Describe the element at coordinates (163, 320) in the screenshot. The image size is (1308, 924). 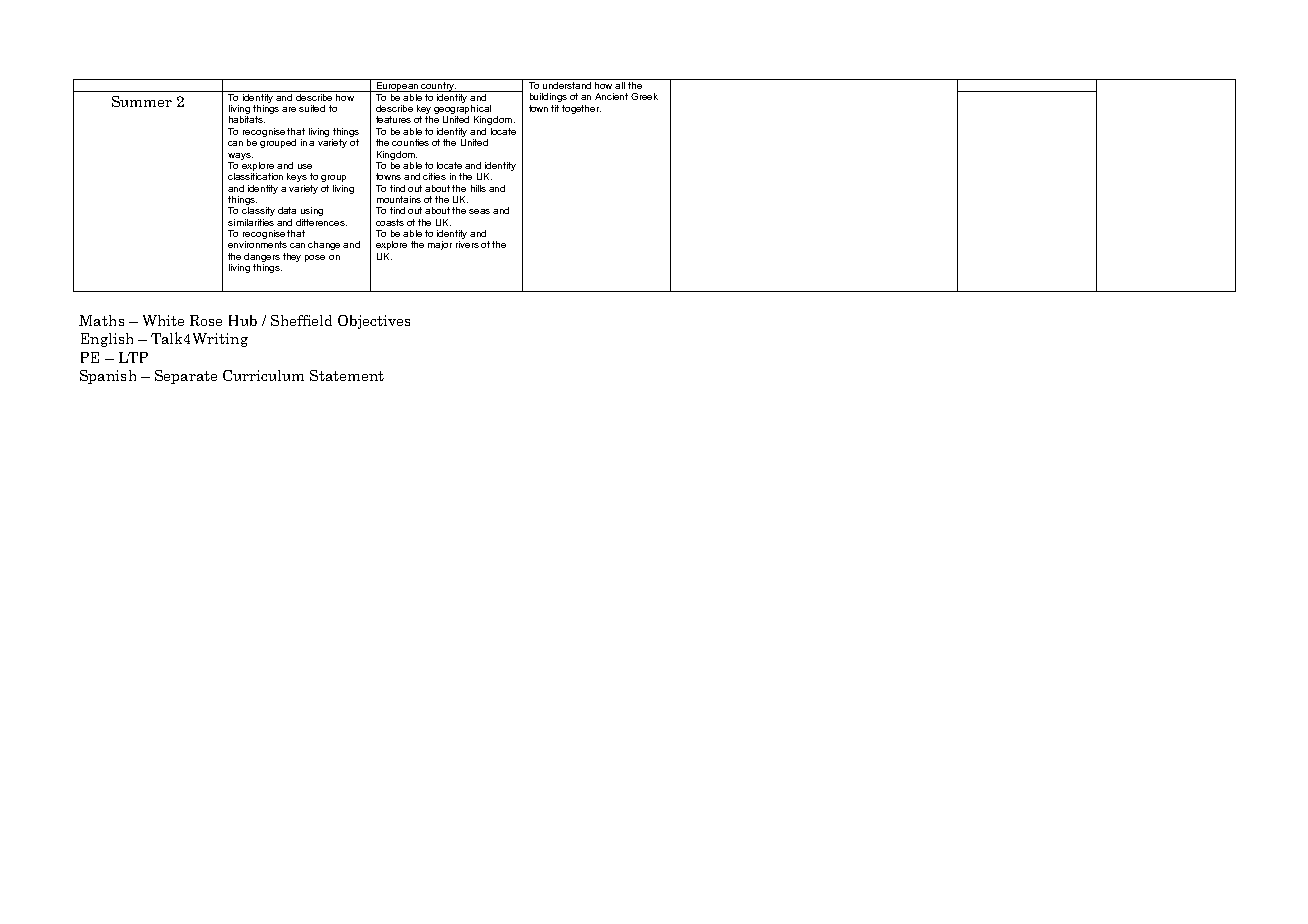
I see `White` at that location.
